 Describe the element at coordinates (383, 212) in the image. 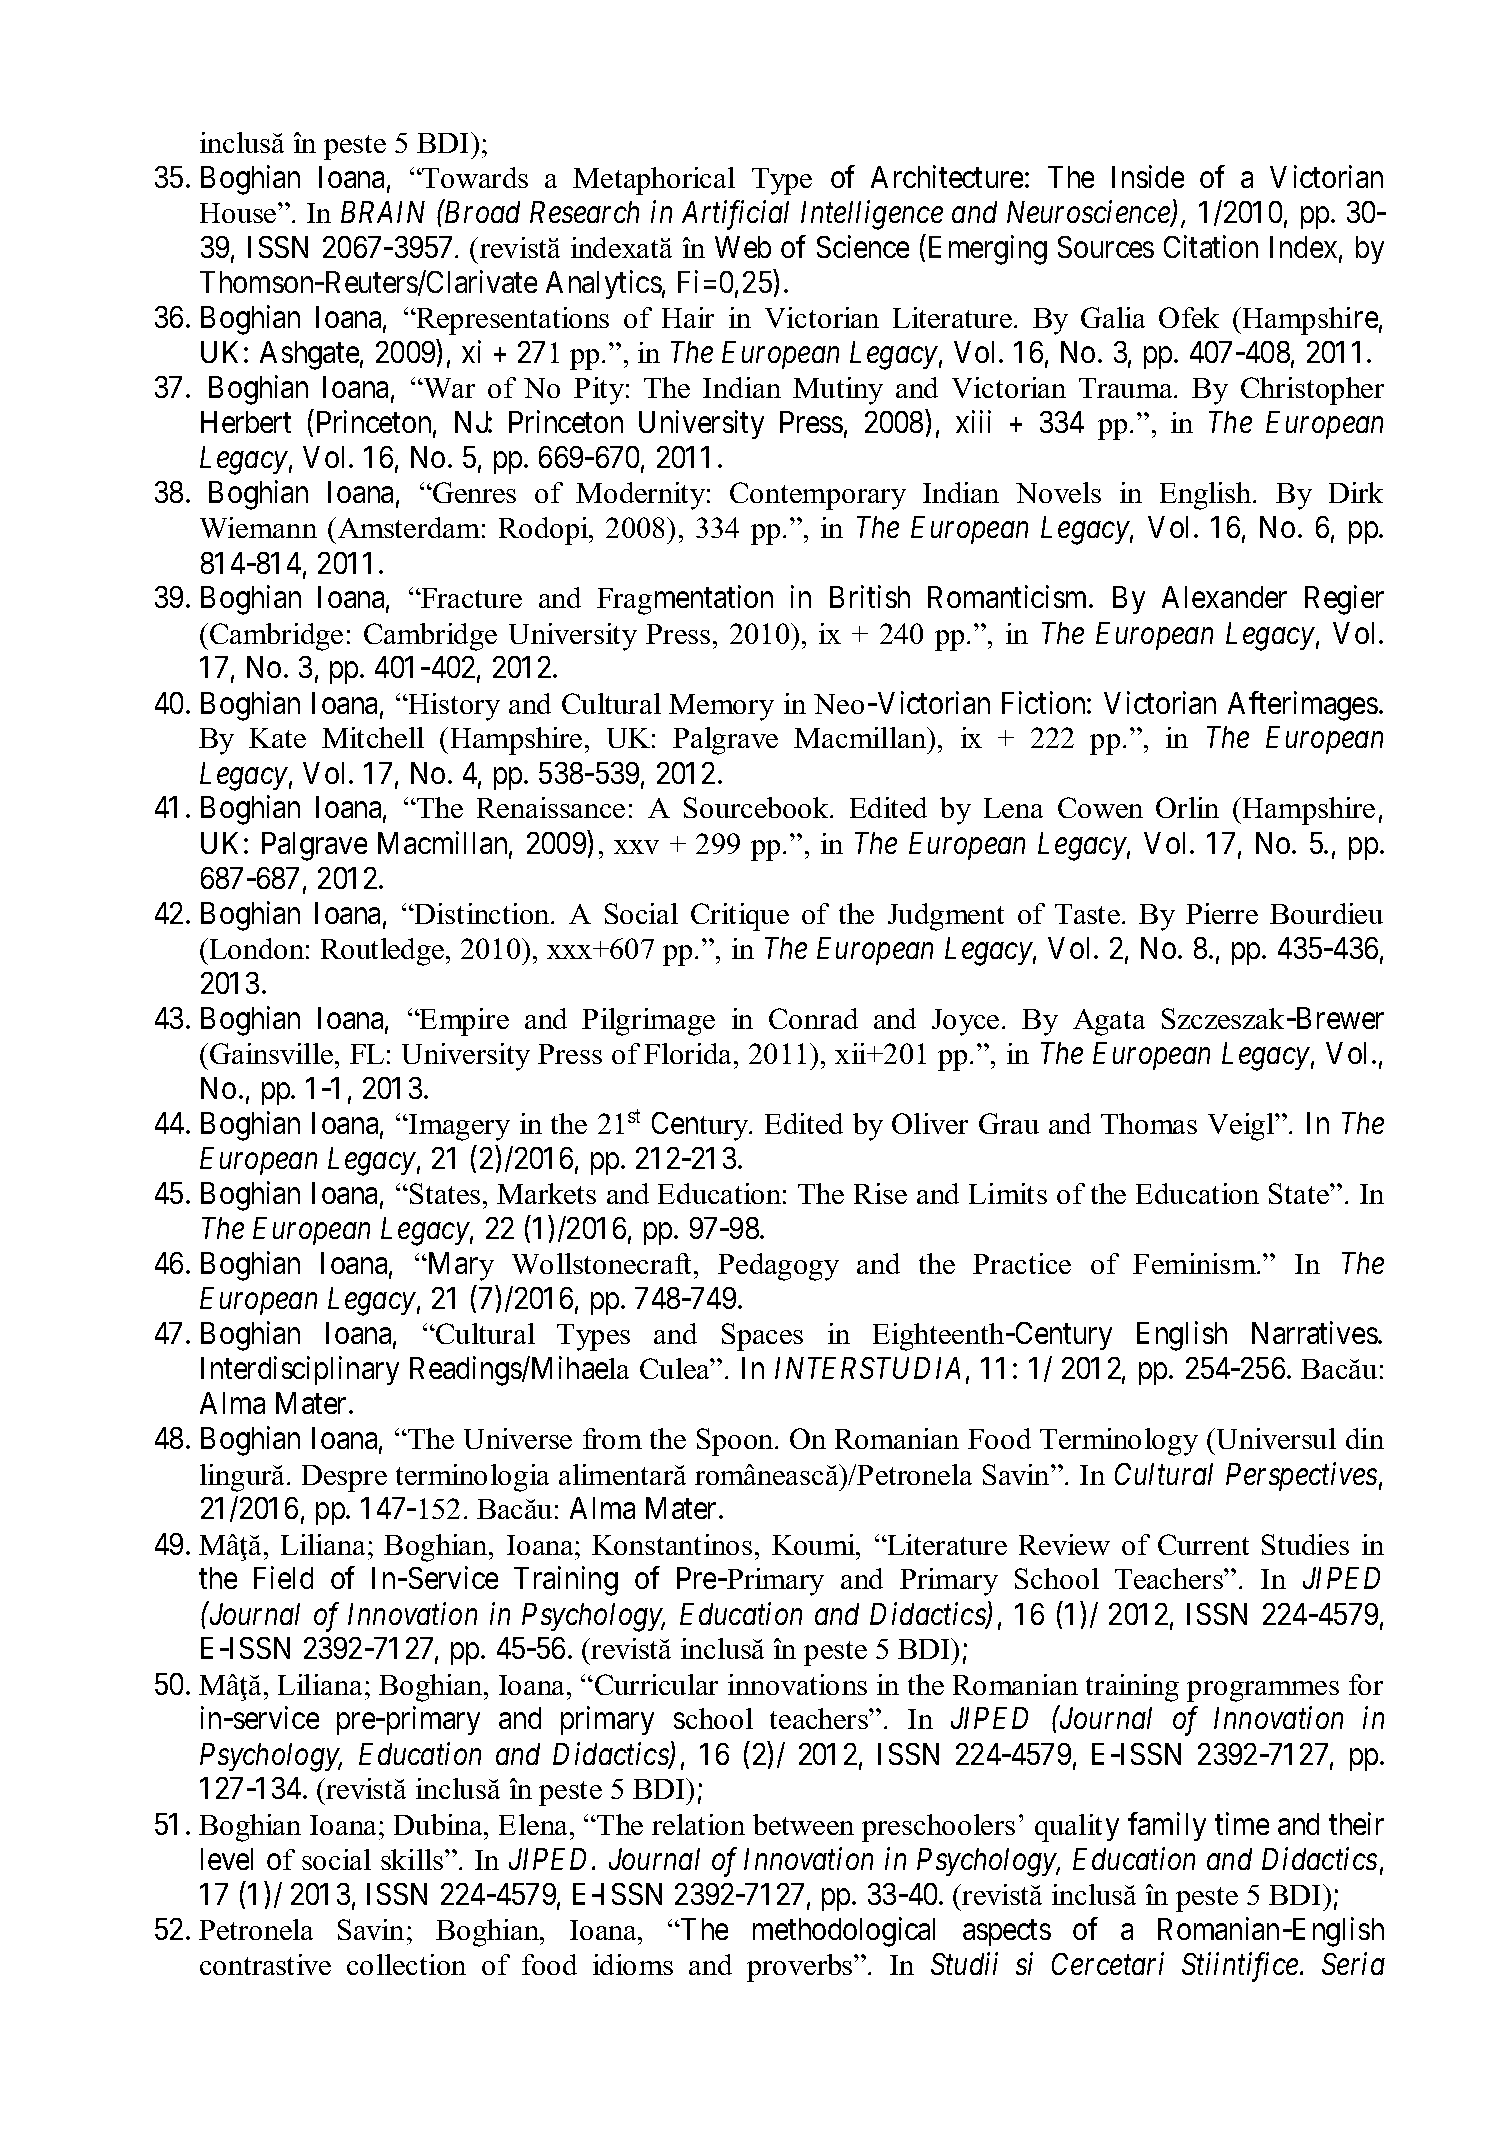

I see `BRAIN` at that location.
